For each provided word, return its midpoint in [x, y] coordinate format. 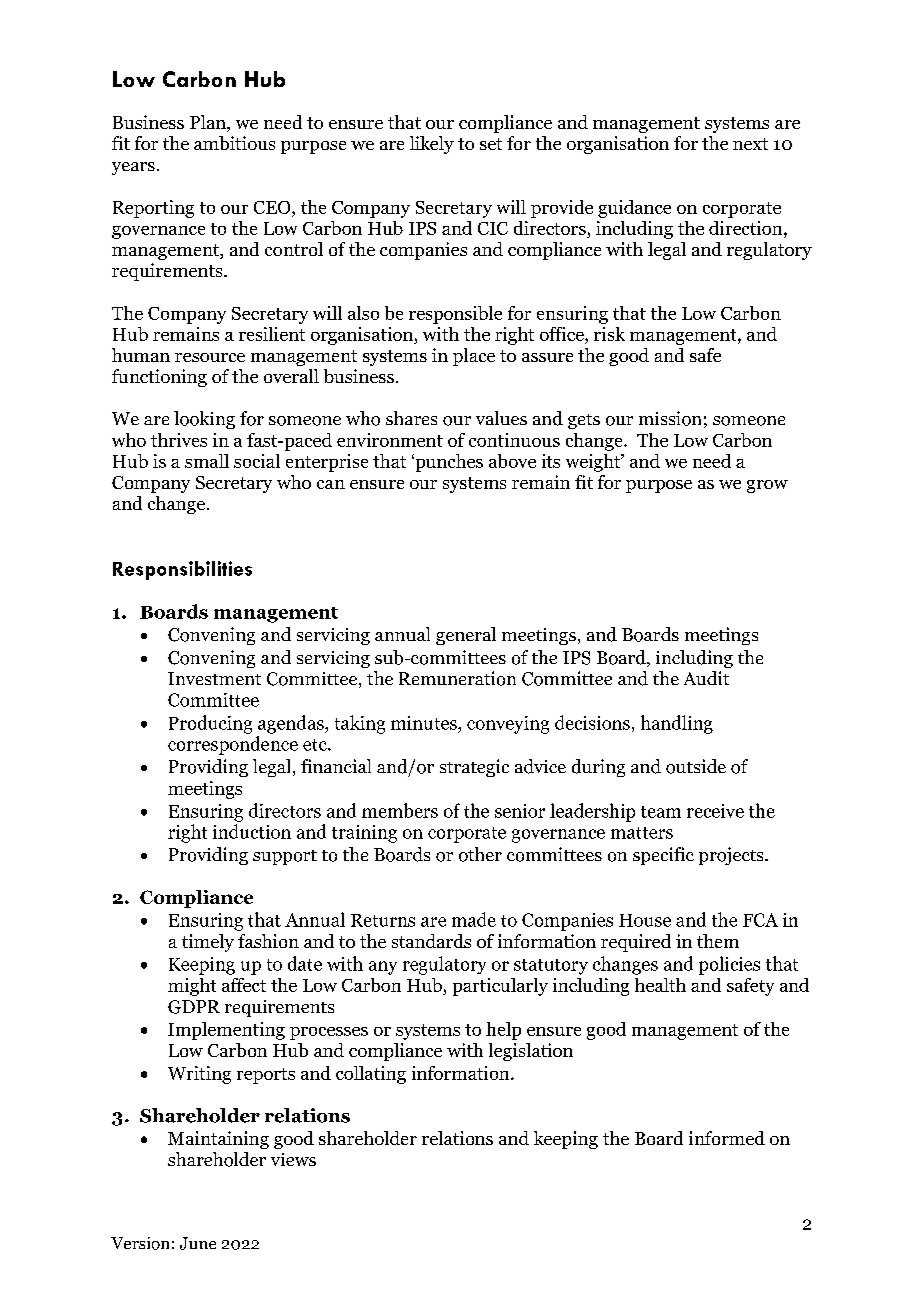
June [198, 1243]
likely [432, 145]
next [750, 144]
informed [727, 1138]
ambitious [234, 143]
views [293, 1159]
